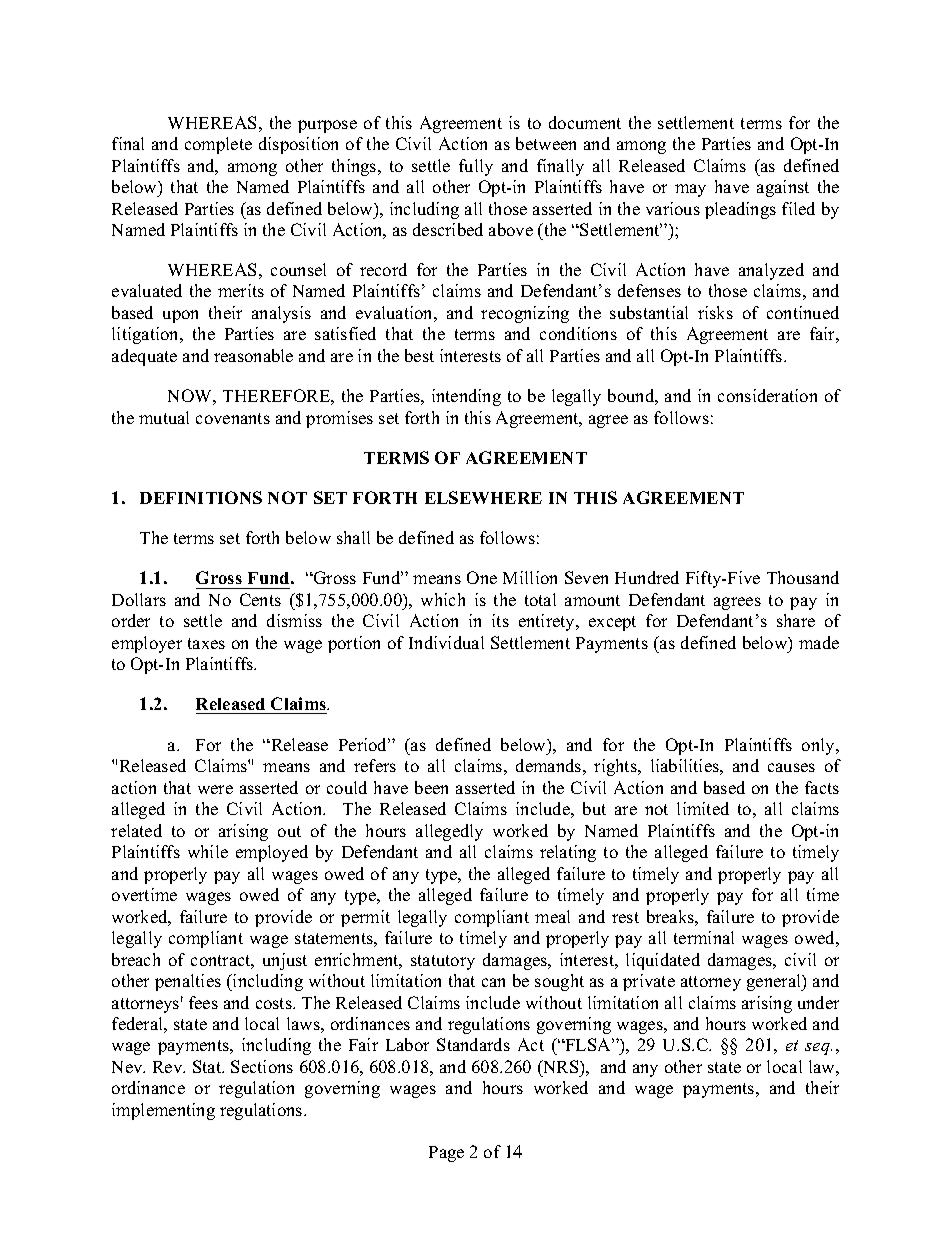 The height and width of the image is (1233, 952). I want to click on against, so click(783, 188).
